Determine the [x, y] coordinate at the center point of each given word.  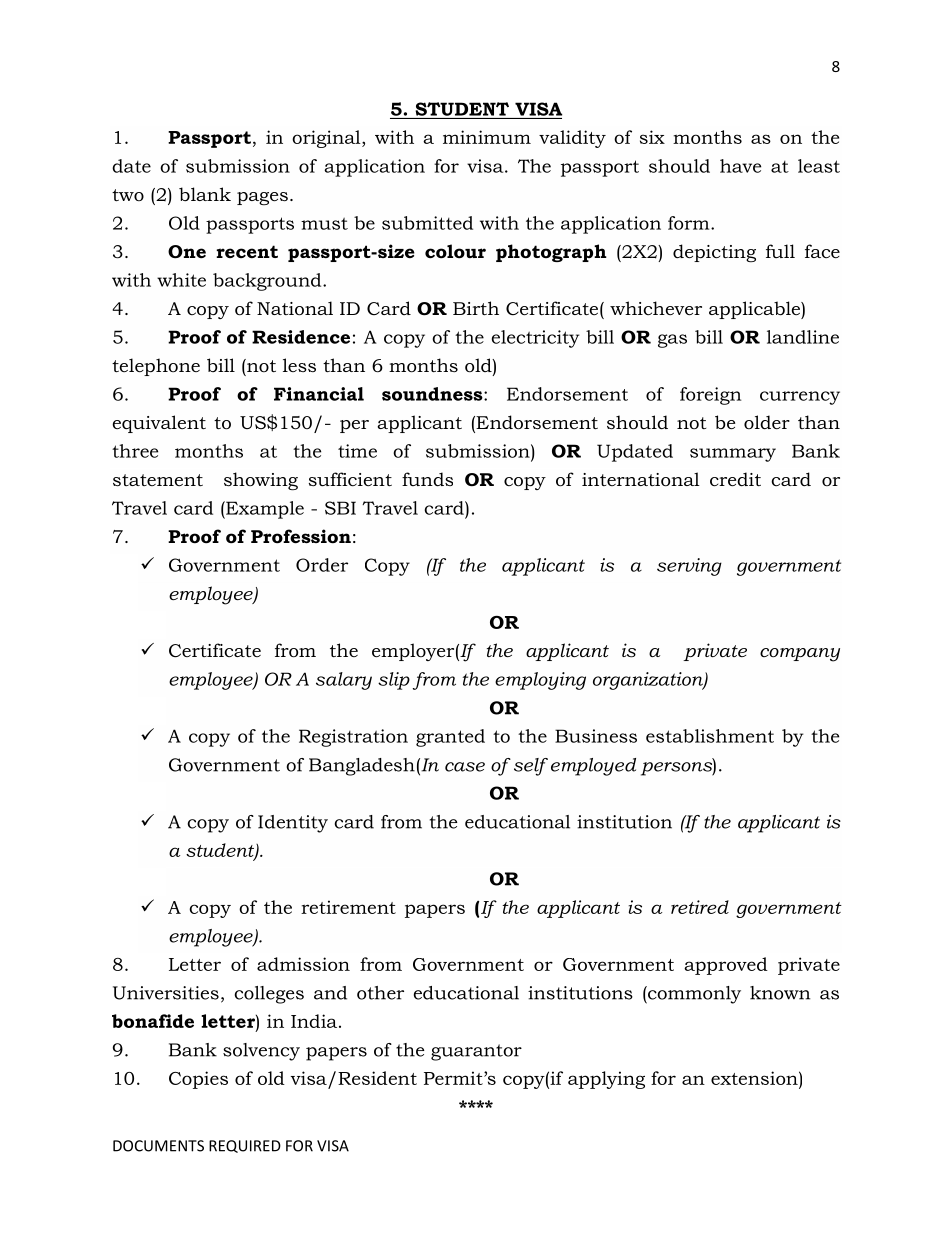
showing [261, 481]
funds [427, 479]
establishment [710, 736]
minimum [487, 137]
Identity [293, 824]
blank [205, 194]
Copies [198, 1080]
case [465, 767]
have [740, 166]
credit [735, 479]
